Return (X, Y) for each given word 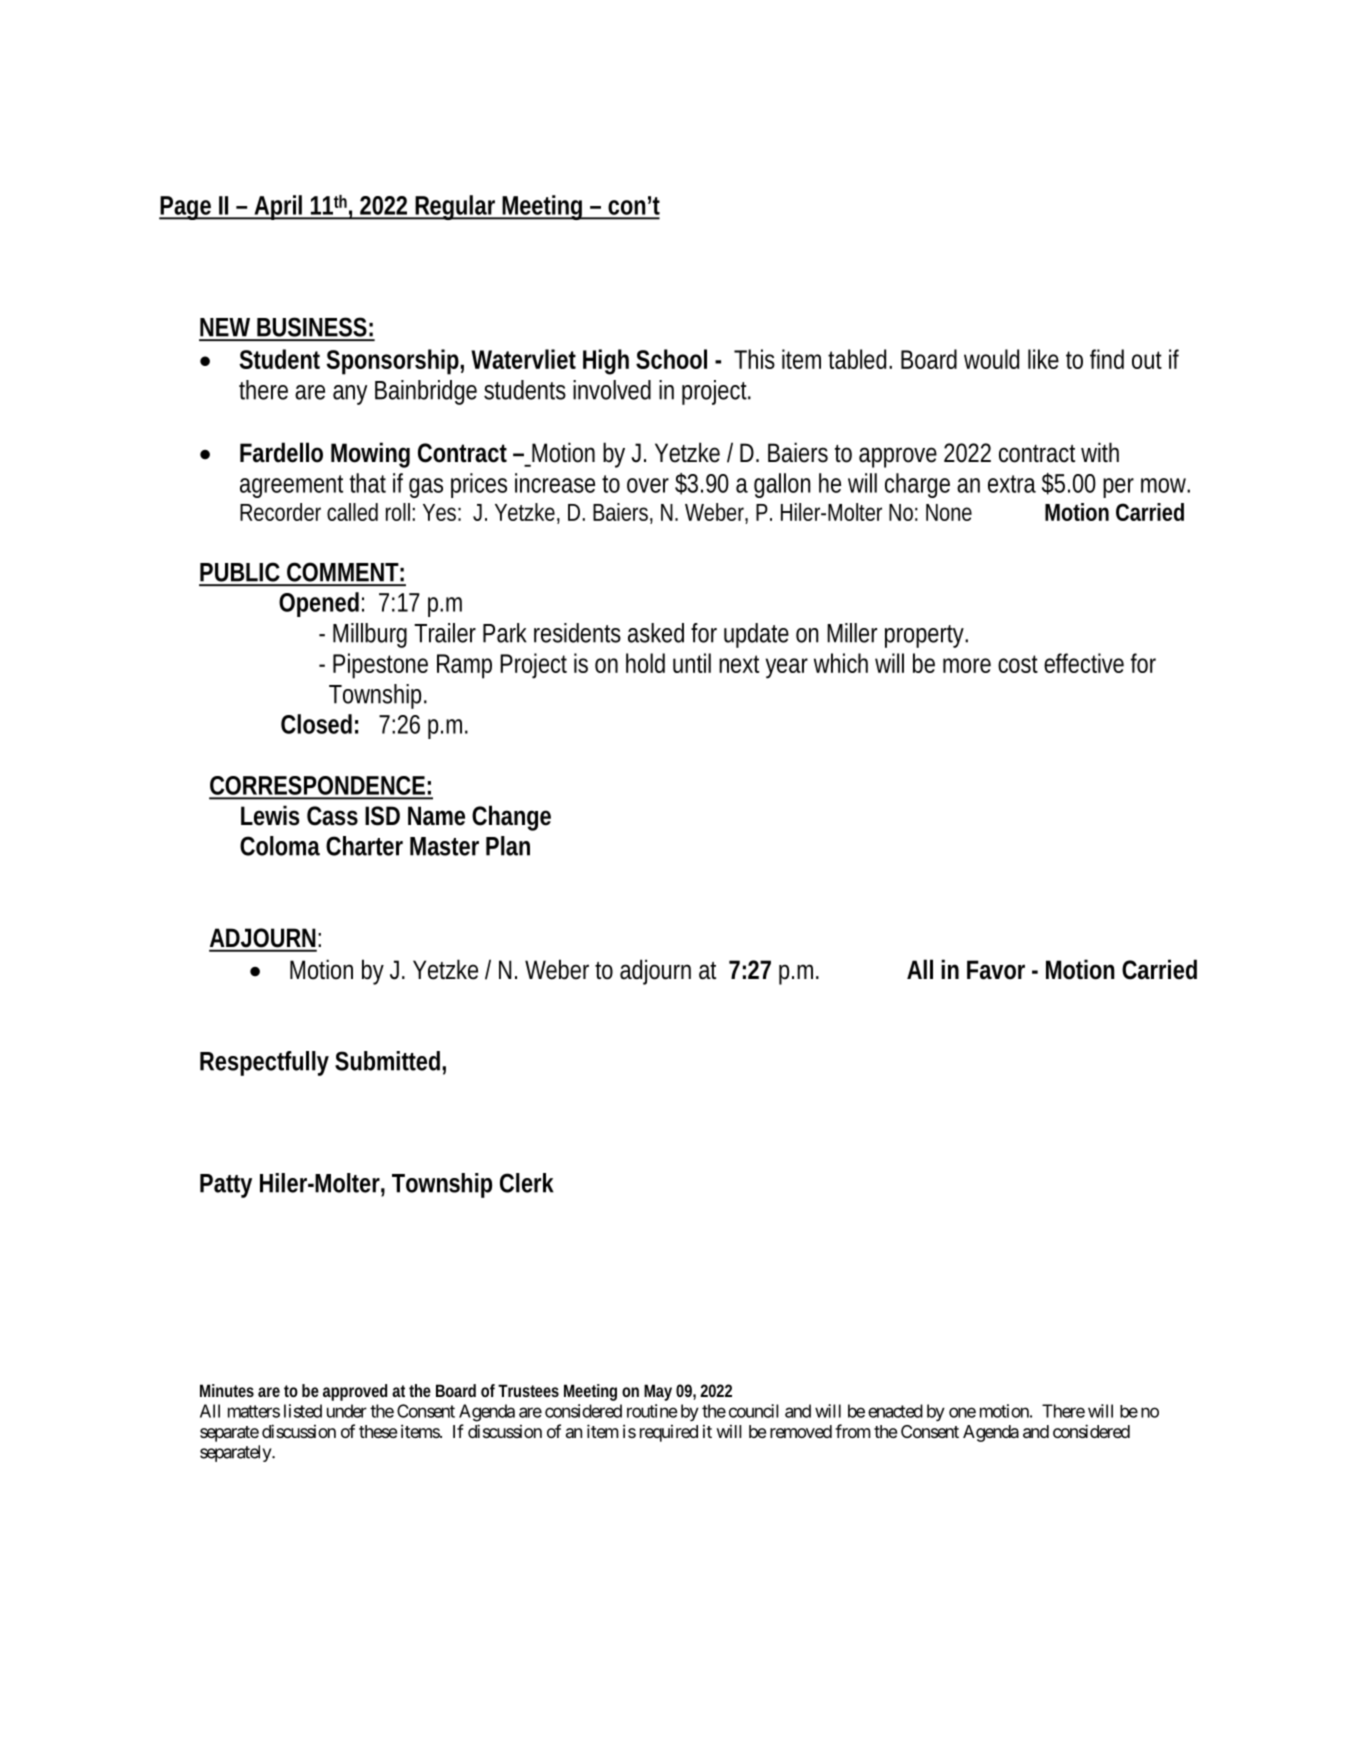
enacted (895, 1411)
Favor (996, 970)
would (991, 359)
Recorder (280, 512)
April (277, 207)
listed (303, 1411)
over (648, 485)
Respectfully (264, 1063)
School (671, 359)
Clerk (527, 1183)
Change (511, 818)
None (949, 512)
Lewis (270, 815)
